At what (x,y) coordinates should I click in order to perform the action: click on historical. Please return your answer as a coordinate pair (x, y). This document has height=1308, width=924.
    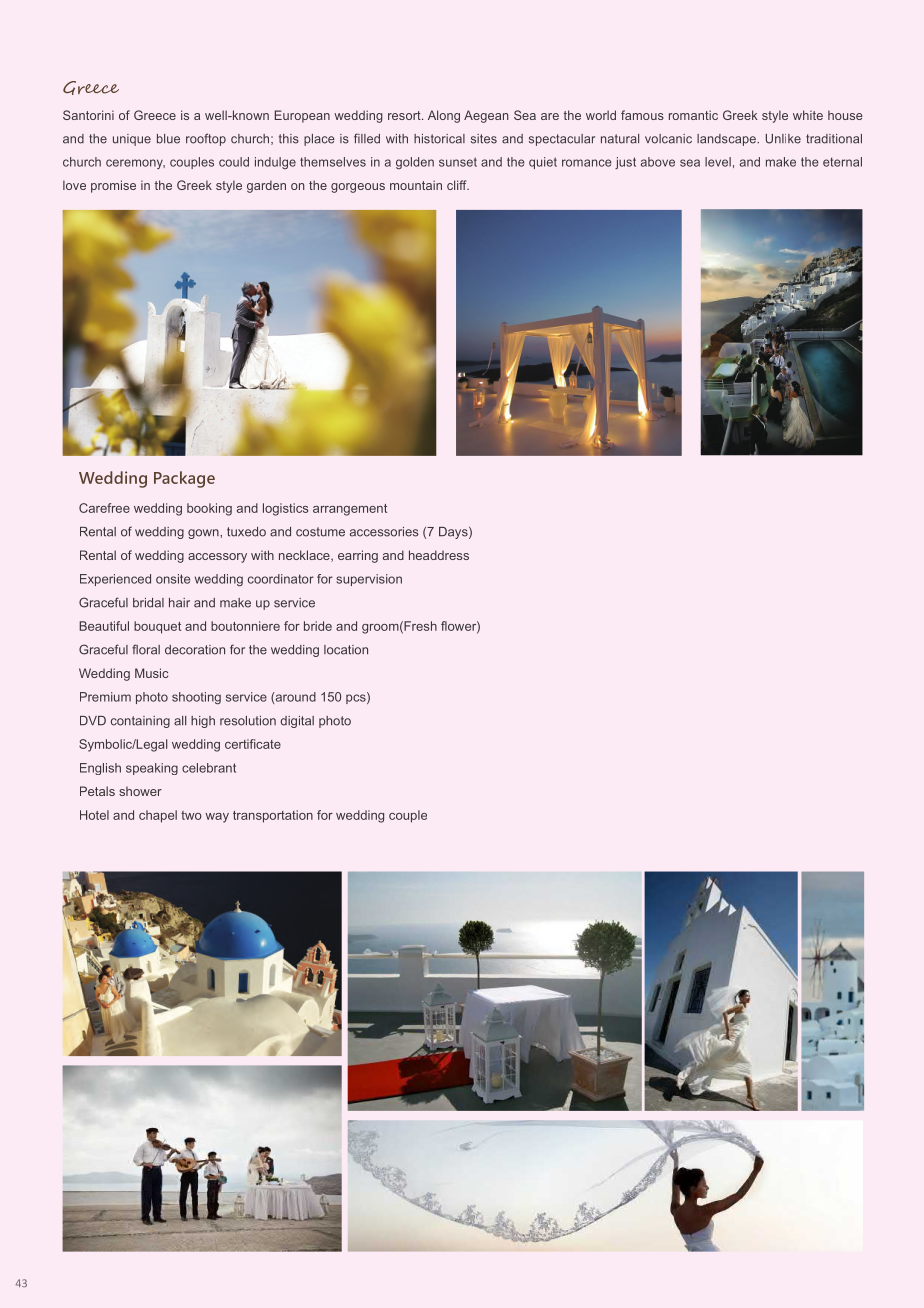
    Looking at the image, I should click on (439, 139).
